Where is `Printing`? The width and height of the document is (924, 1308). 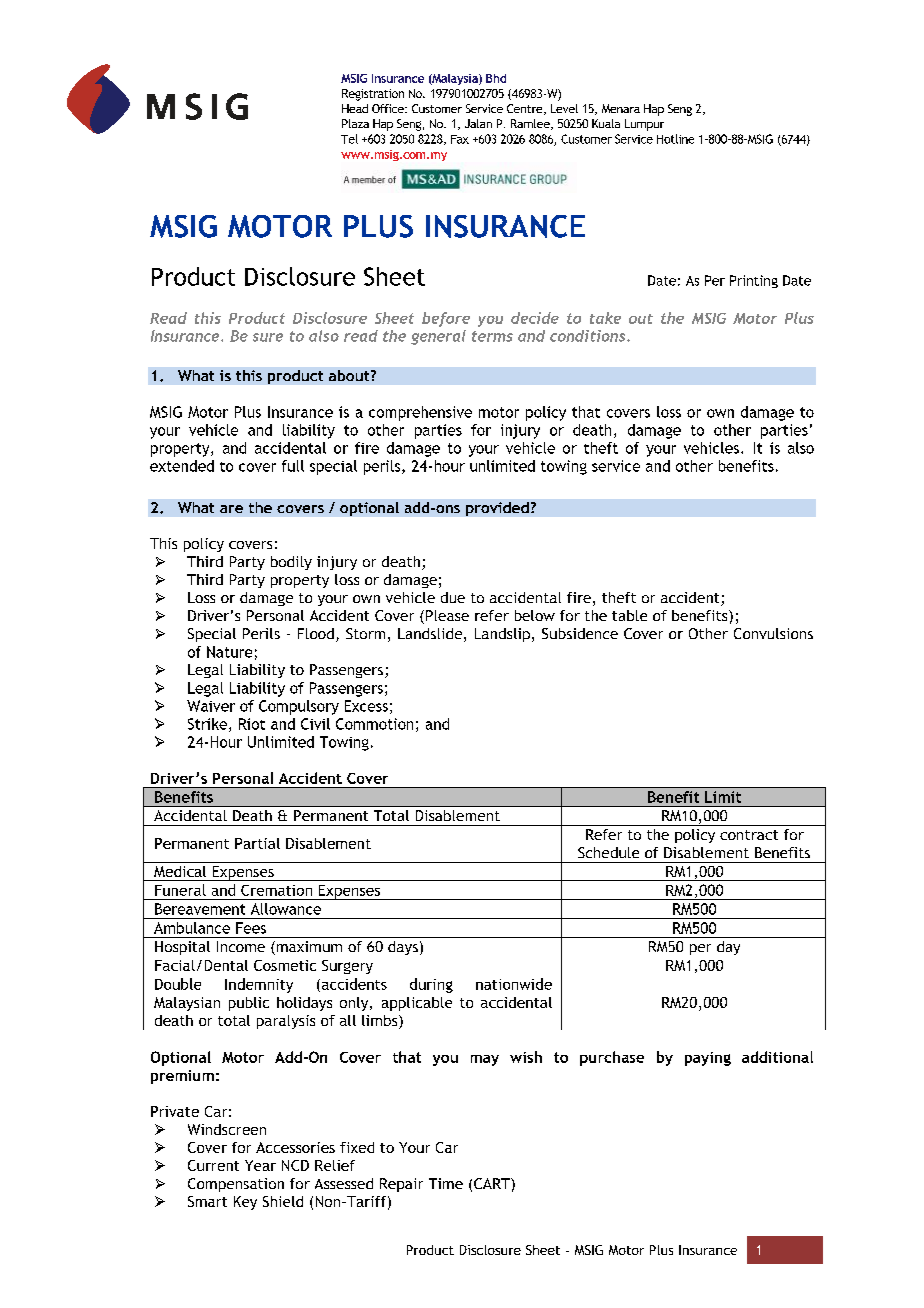 Printing is located at coordinates (754, 281).
